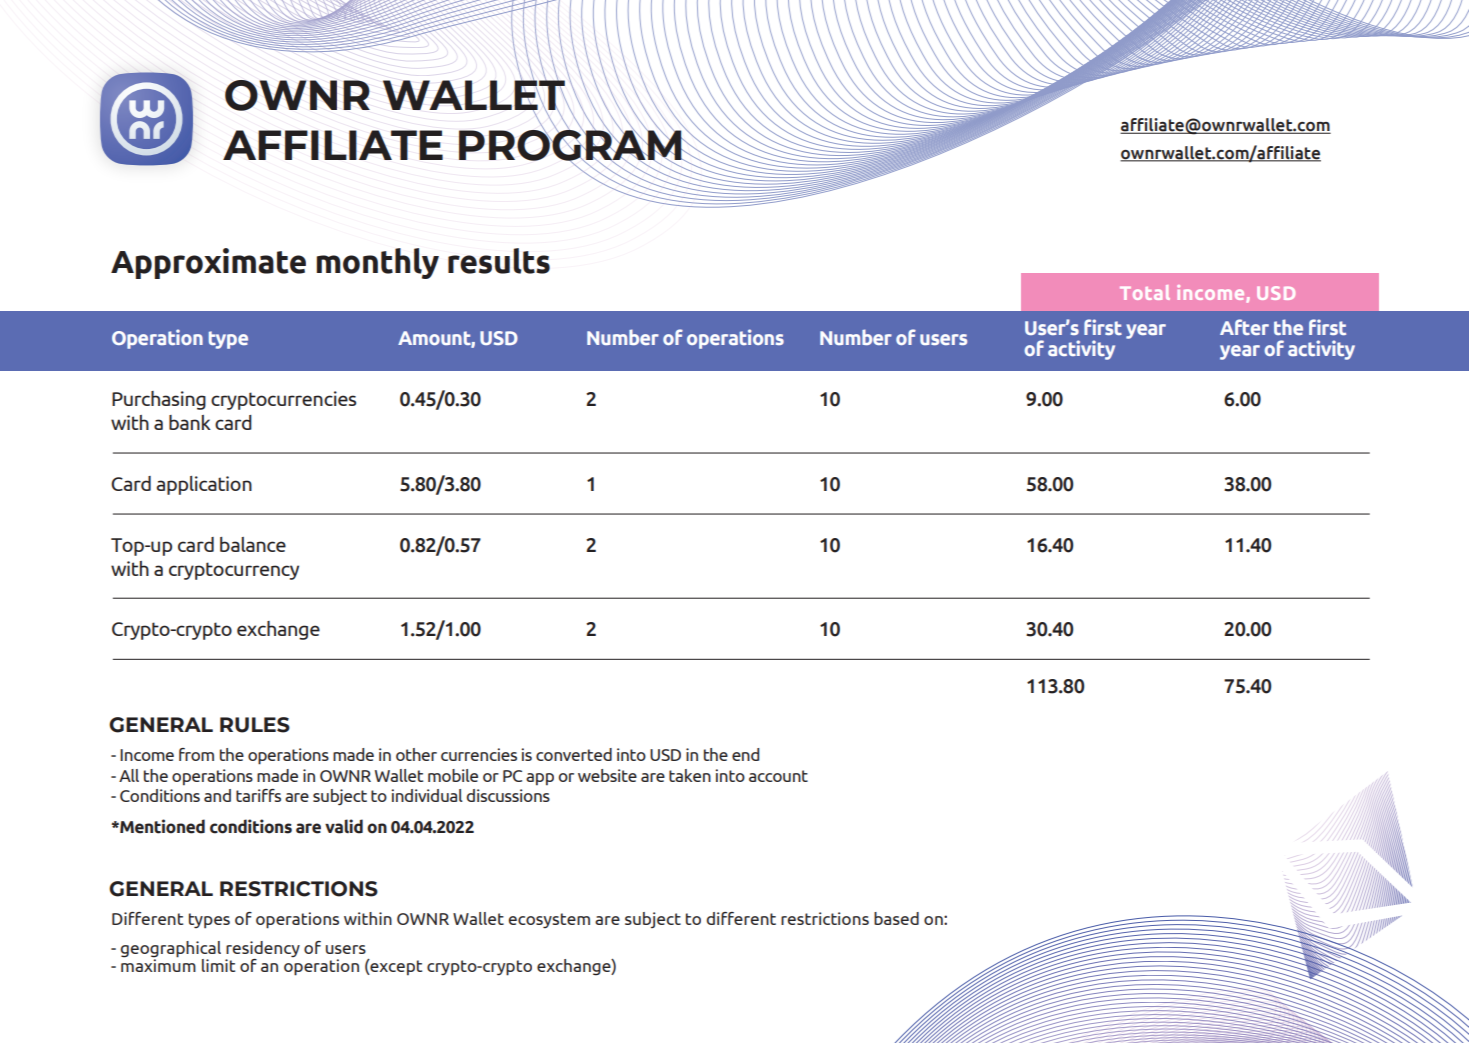  What do you see at coordinates (217, 795) in the page?
I see `and` at bounding box center [217, 795].
